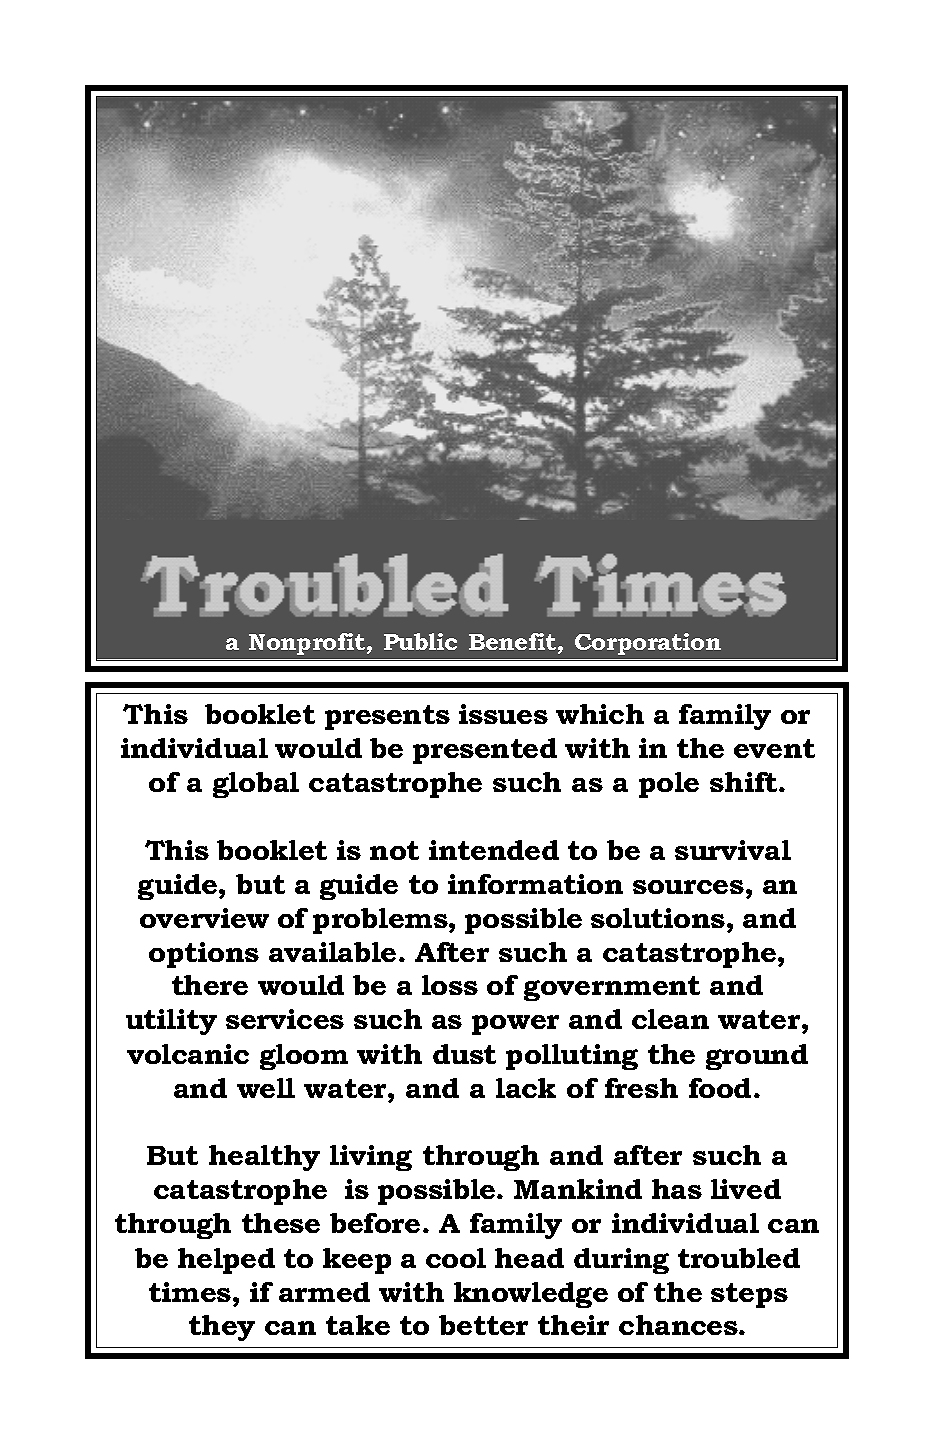 This screenshot has width=934, height=1444. I want to click on loss, so click(450, 985).
